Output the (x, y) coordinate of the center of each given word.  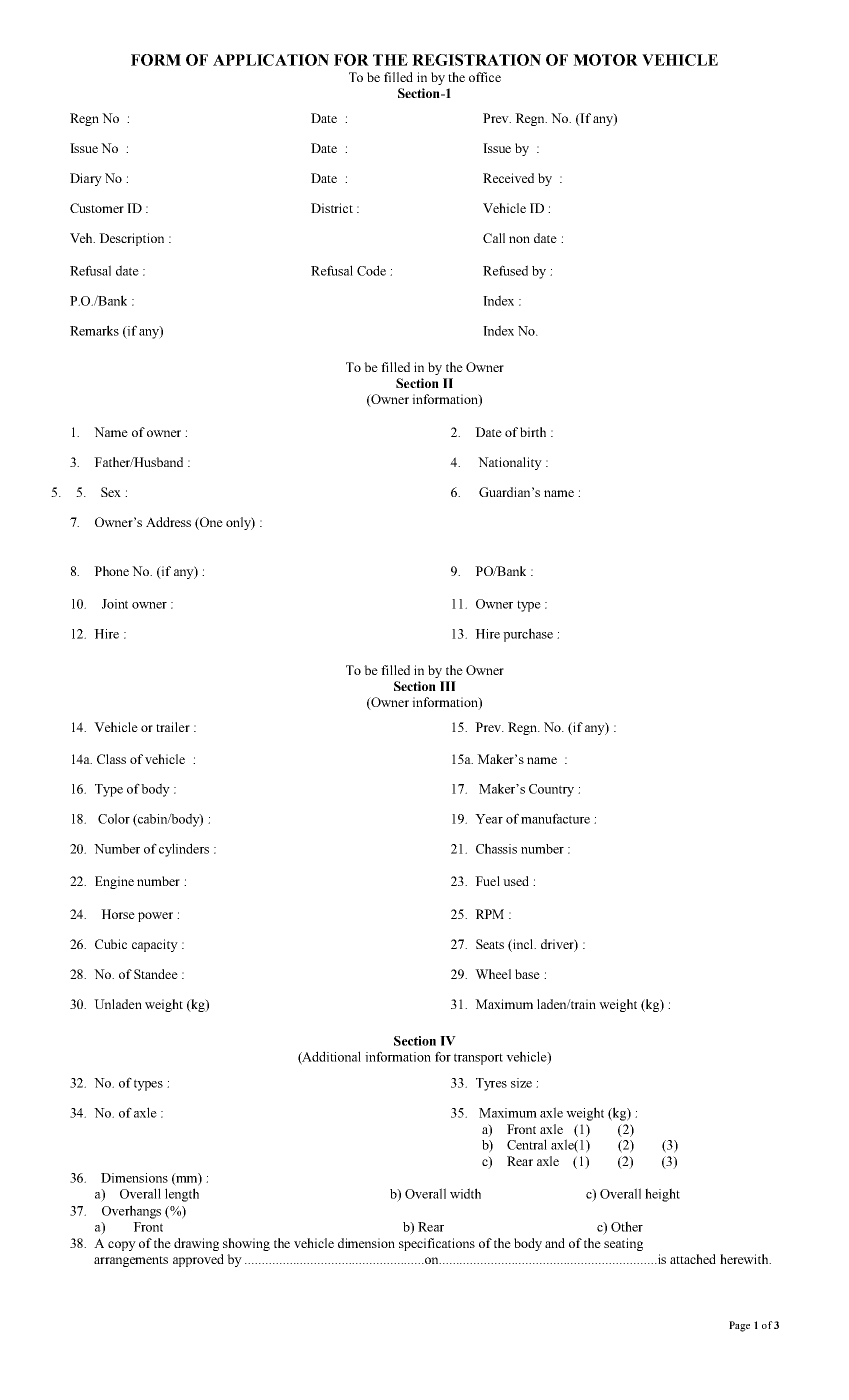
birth (533, 432)
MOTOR (605, 60)
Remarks (94, 330)
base (527, 974)
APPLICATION (271, 60)
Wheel (493, 974)
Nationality (510, 463)
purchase (528, 635)
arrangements (131, 1261)
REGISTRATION (476, 60)
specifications (437, 1244)
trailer (173, 727)
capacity (155, 945)
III (448, 686)
